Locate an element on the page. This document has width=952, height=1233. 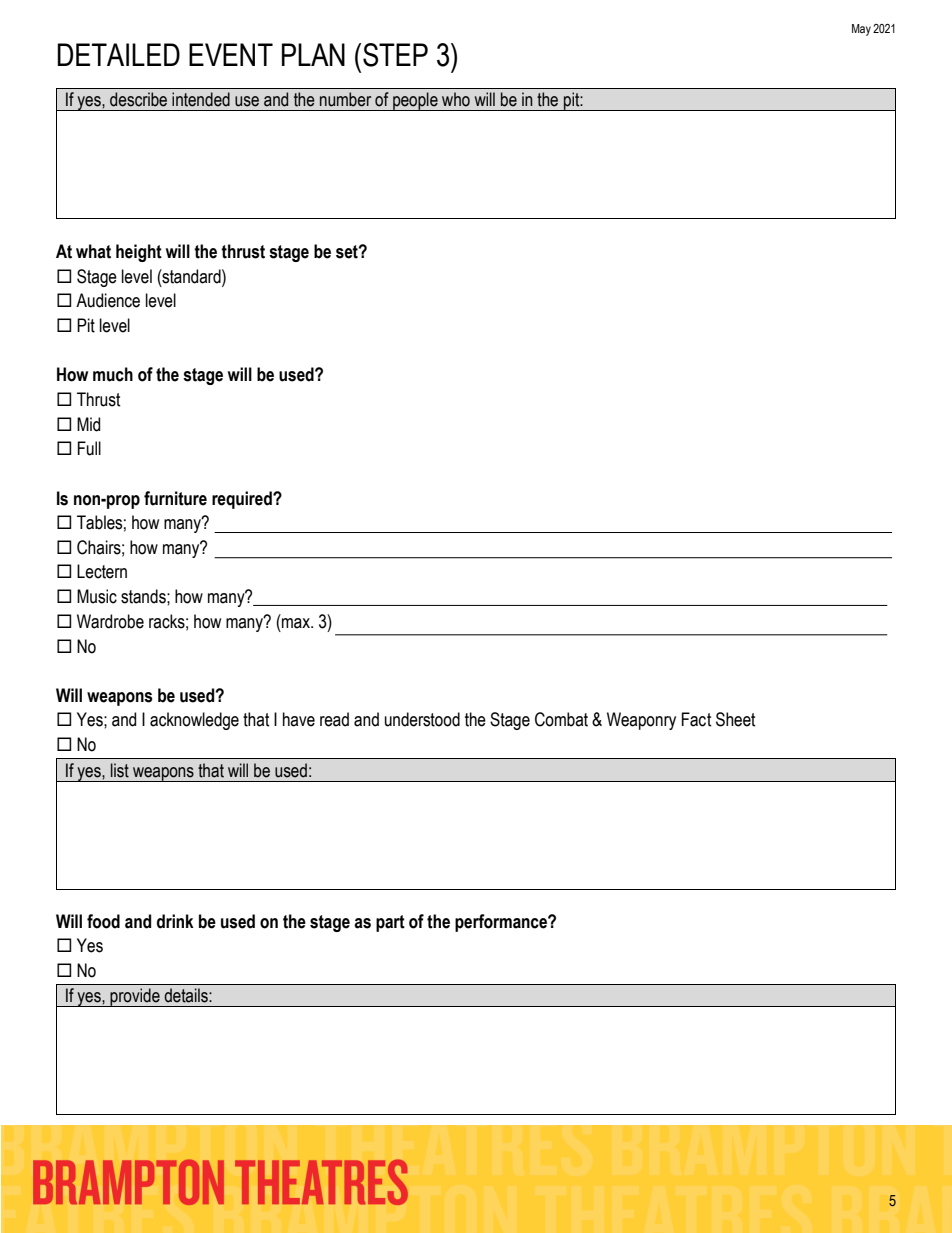
Sheet is located at coordinates (736, 719).
